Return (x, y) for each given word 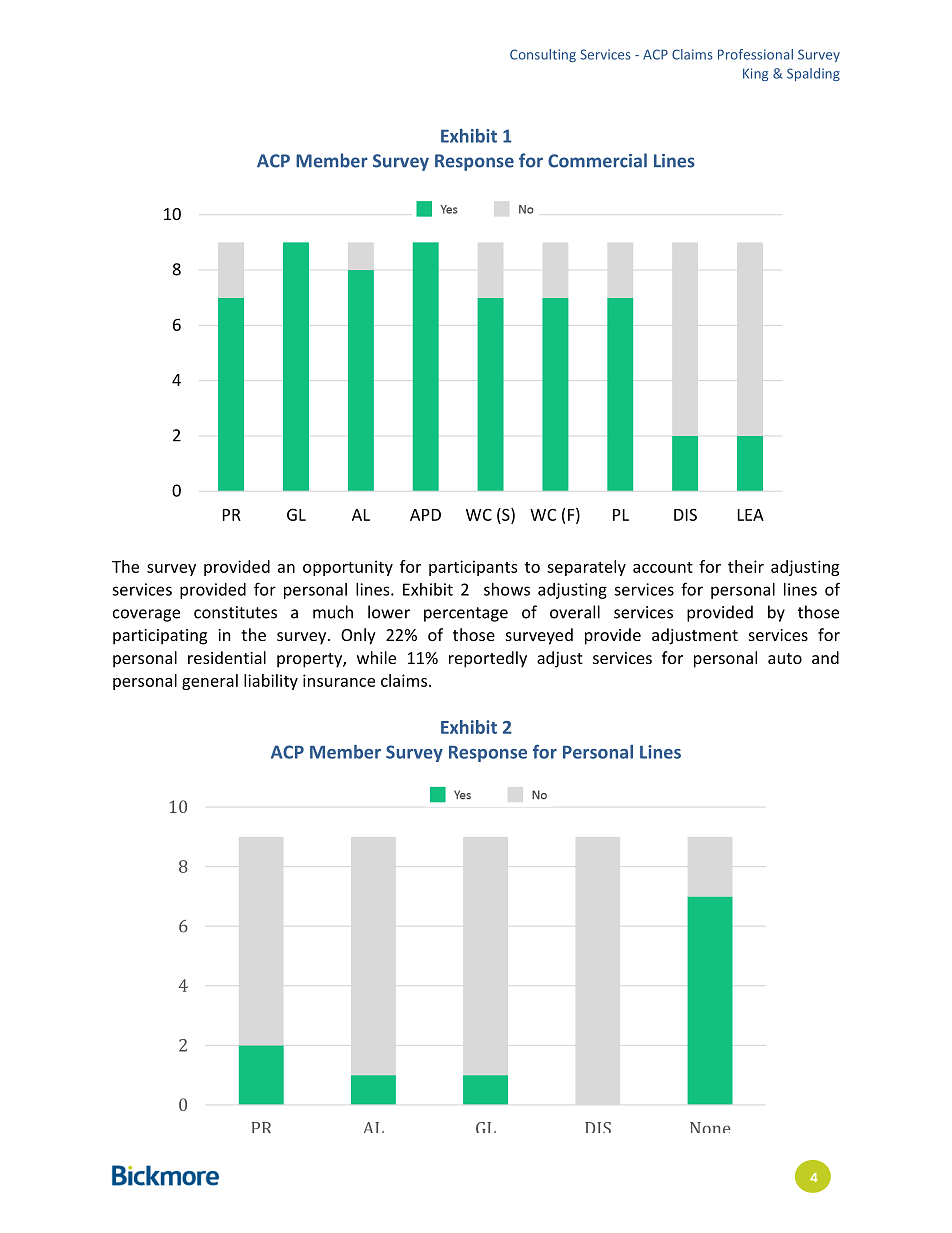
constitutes (235, 612)
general (210, 682)
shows (507, 589)
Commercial (597, 160)
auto (785, 658)
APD (425, 515)
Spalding (813, 74)
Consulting (543, 55)
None (710, 1127)
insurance (339, 680)
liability (271, 682)
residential (227, 657)
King (755, 74)
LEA (751, 515)
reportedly (488, 659)
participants (473, 568)
